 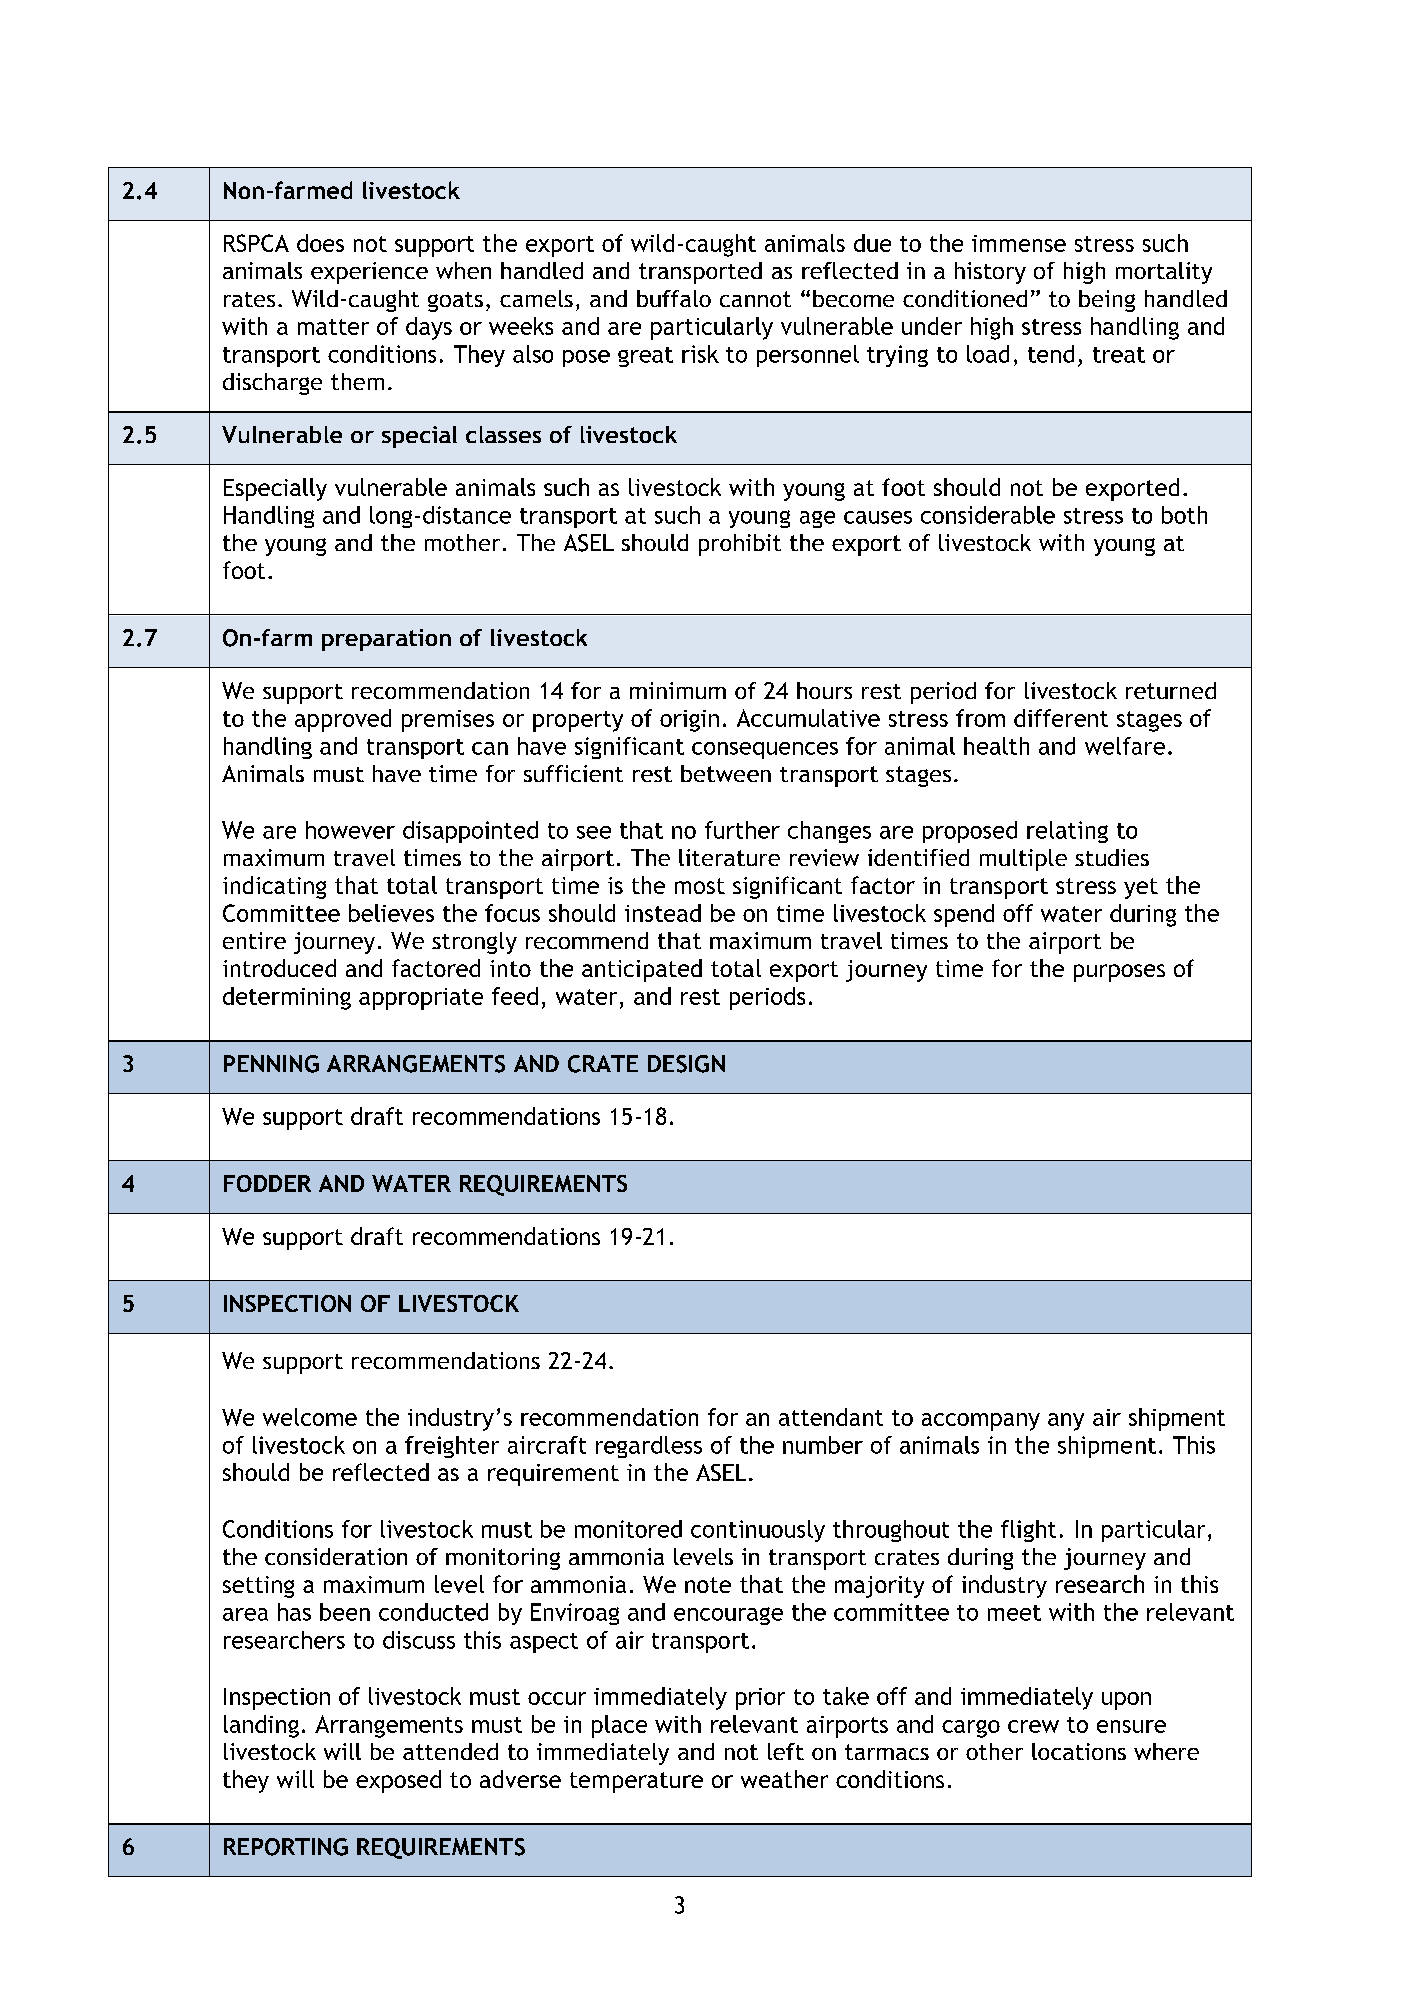 I want to click on being, so click(x=1107, y=301).
